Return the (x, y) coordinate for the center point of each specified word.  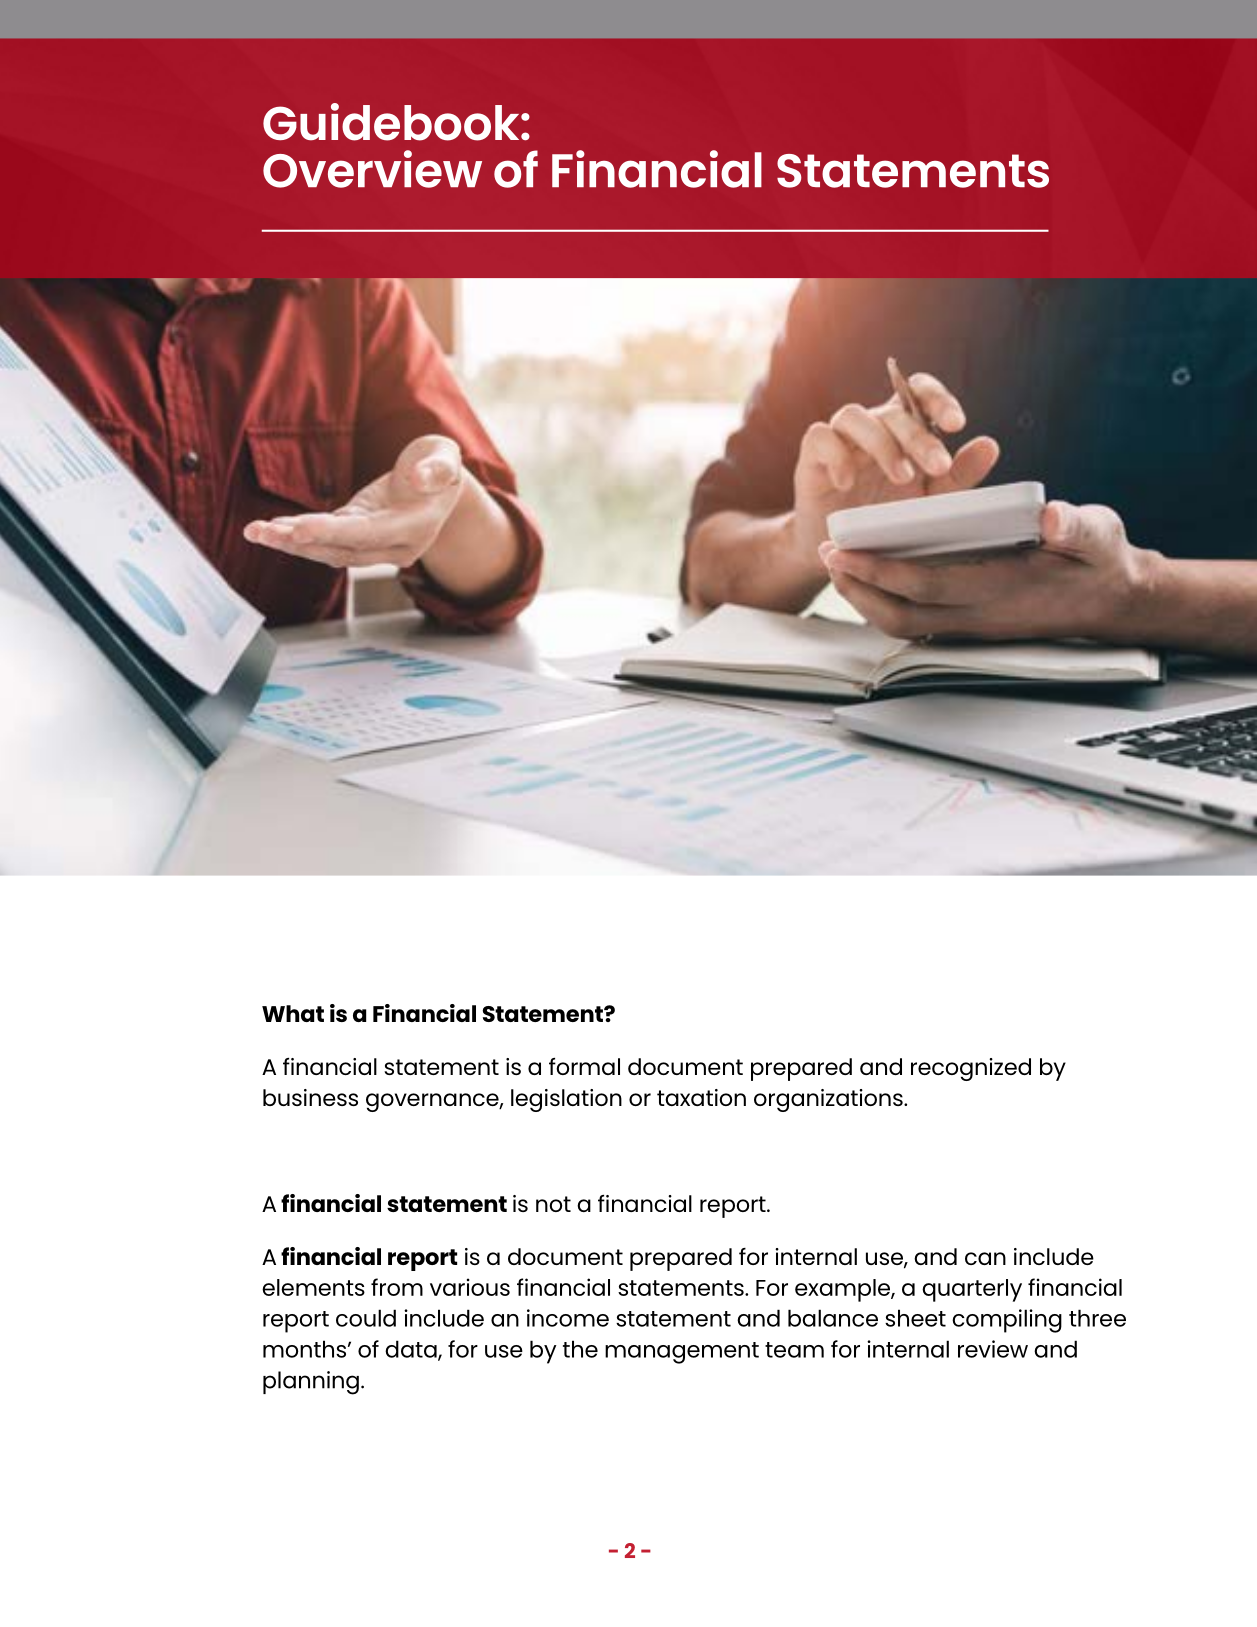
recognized (971, 1069)
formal (584, 1066)
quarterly (972, 1290)
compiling (1007, 1321)
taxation (701, 1097)
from (397, 1287)
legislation (566, 1100)
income (568, 1318)
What (293, 1013)
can (985, 1258)
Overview (372, 169)
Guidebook (392, 122)
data (412, 1350)
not (553, 1204)
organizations (829, 1100)
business (310, 1097)
